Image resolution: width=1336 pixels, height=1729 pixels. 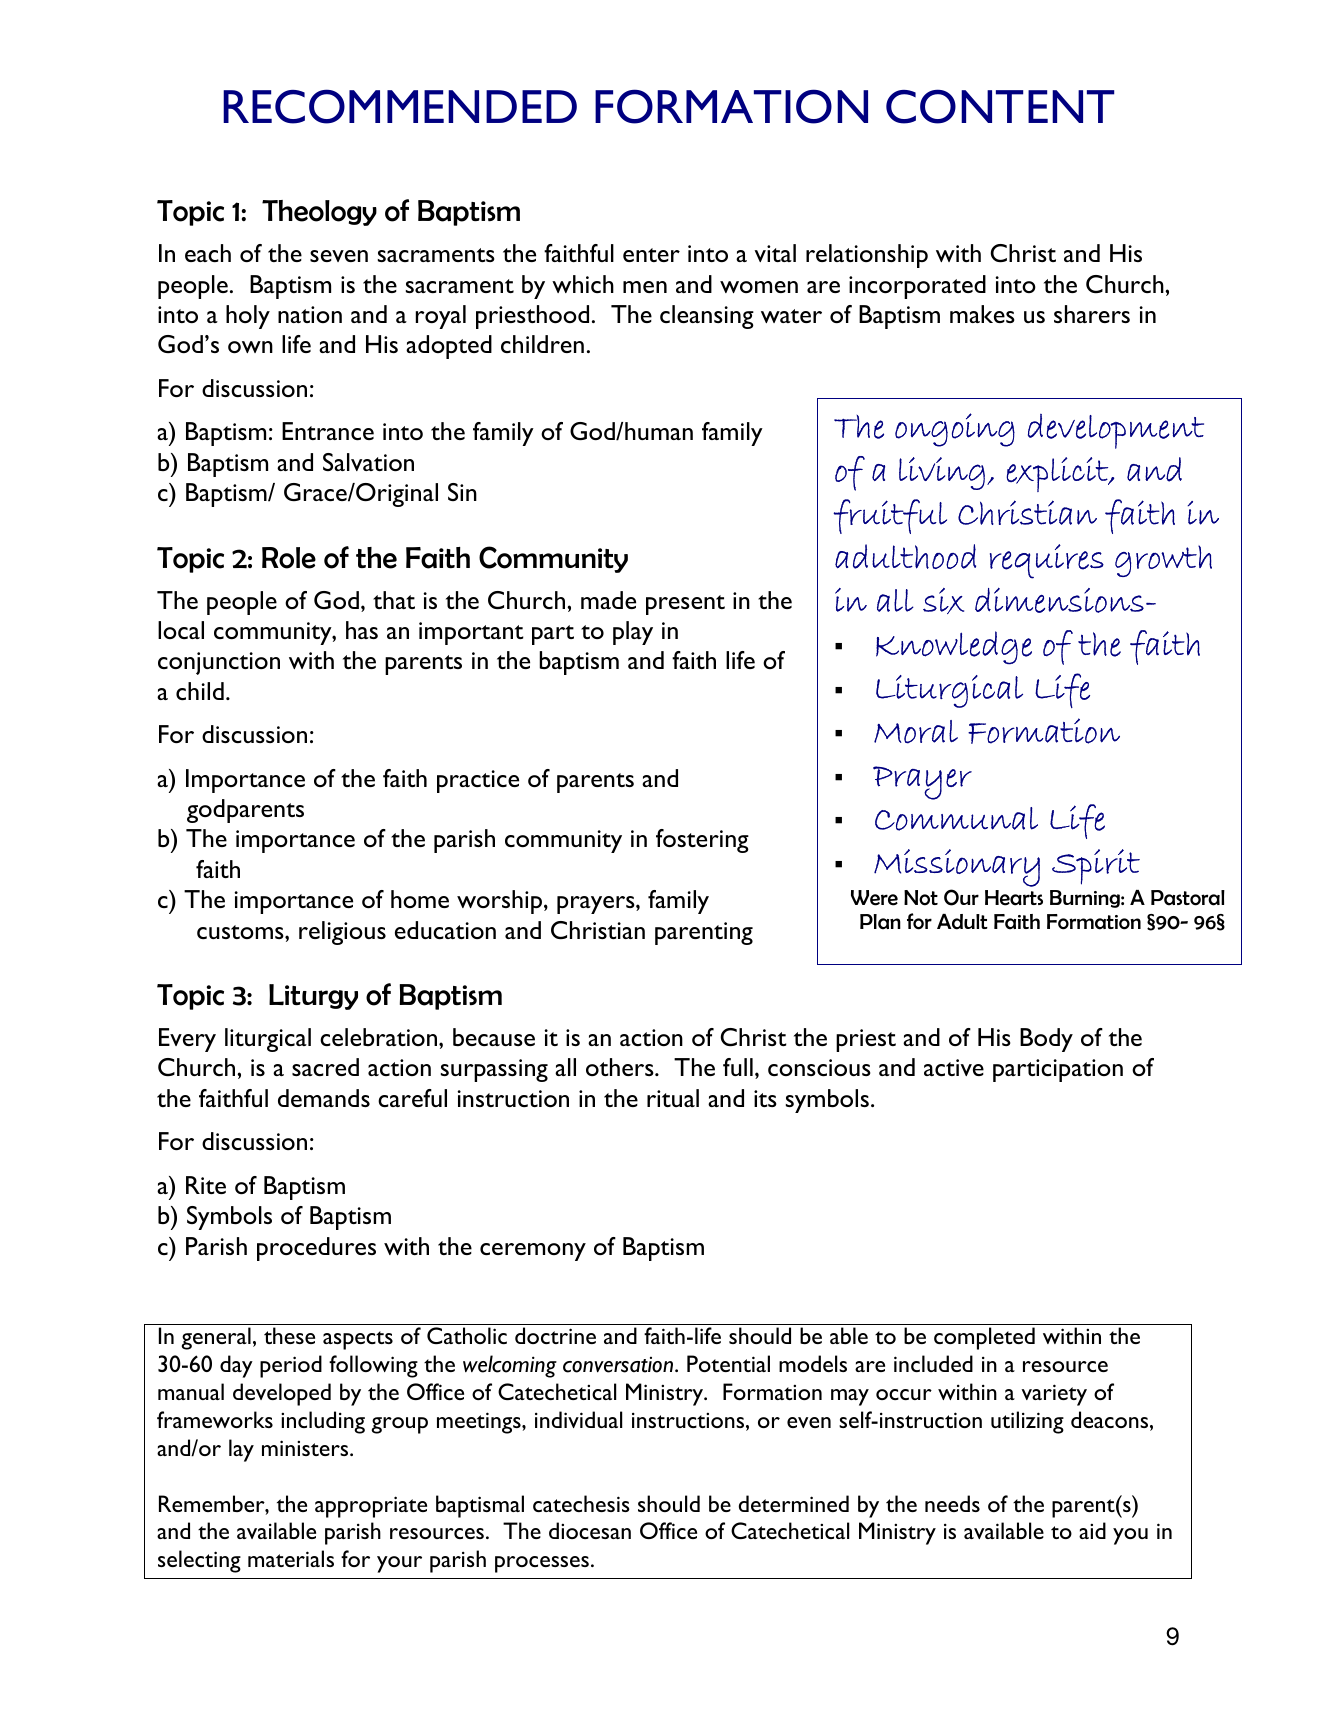 What do you see at coordinates (581, 1503) in the screenshot?
I see `catechesis` at bounding box center [581, 1503].
